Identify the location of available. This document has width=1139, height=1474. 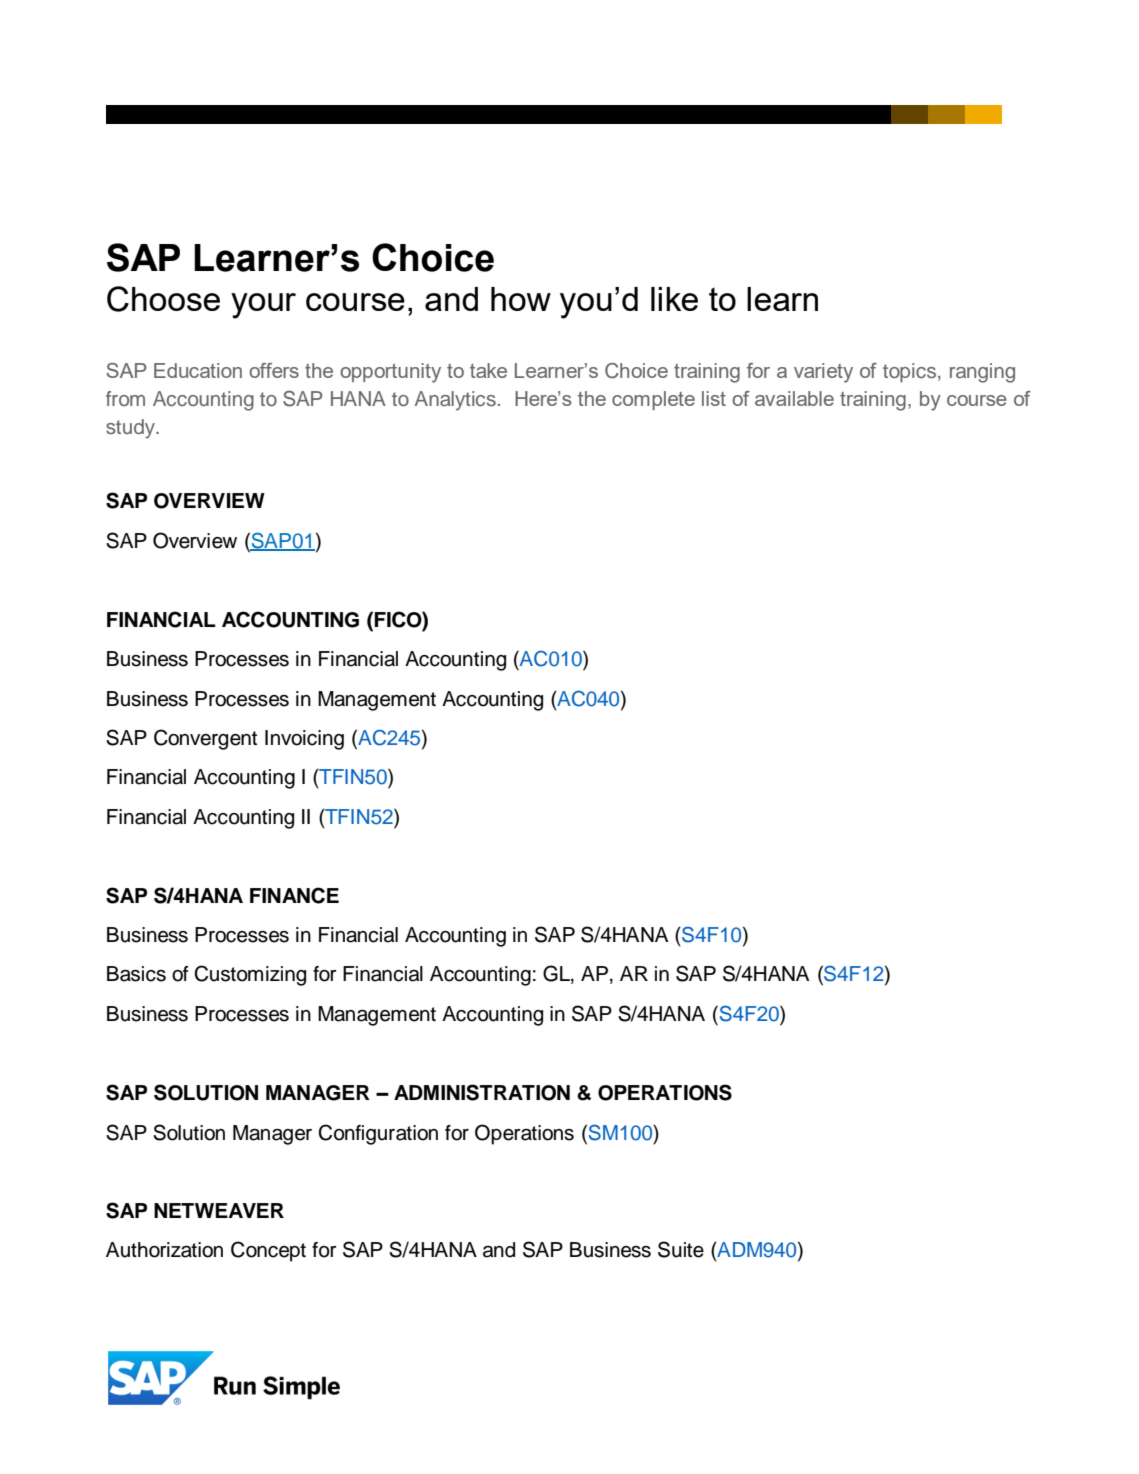
(794, 398).
